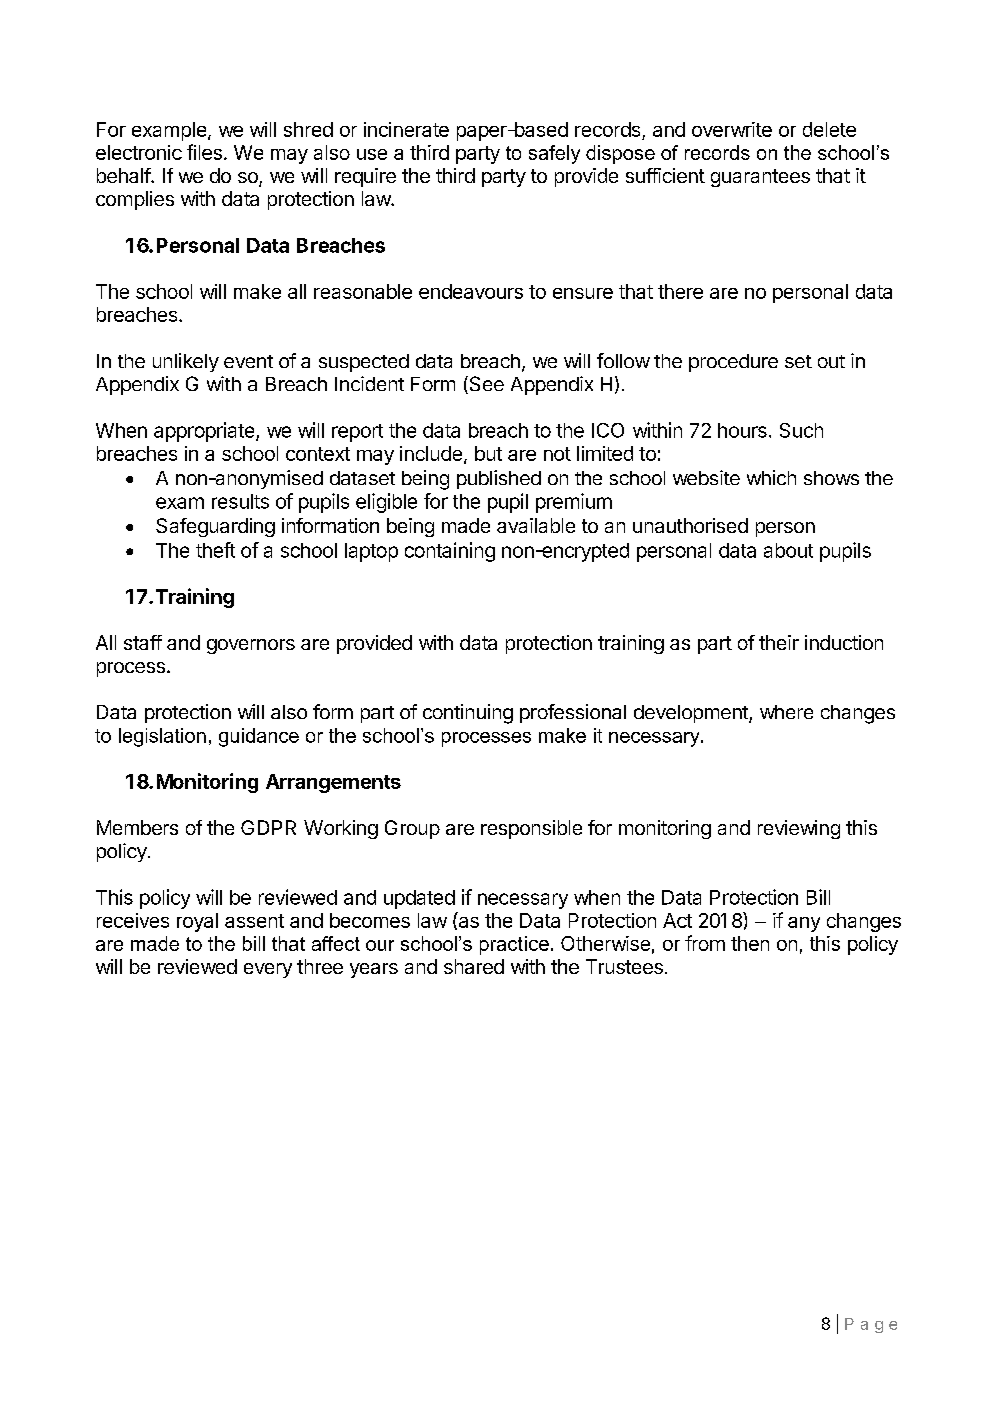 This screenshot has height=1412, width=998. I want to click on about, so click(788, 550).
